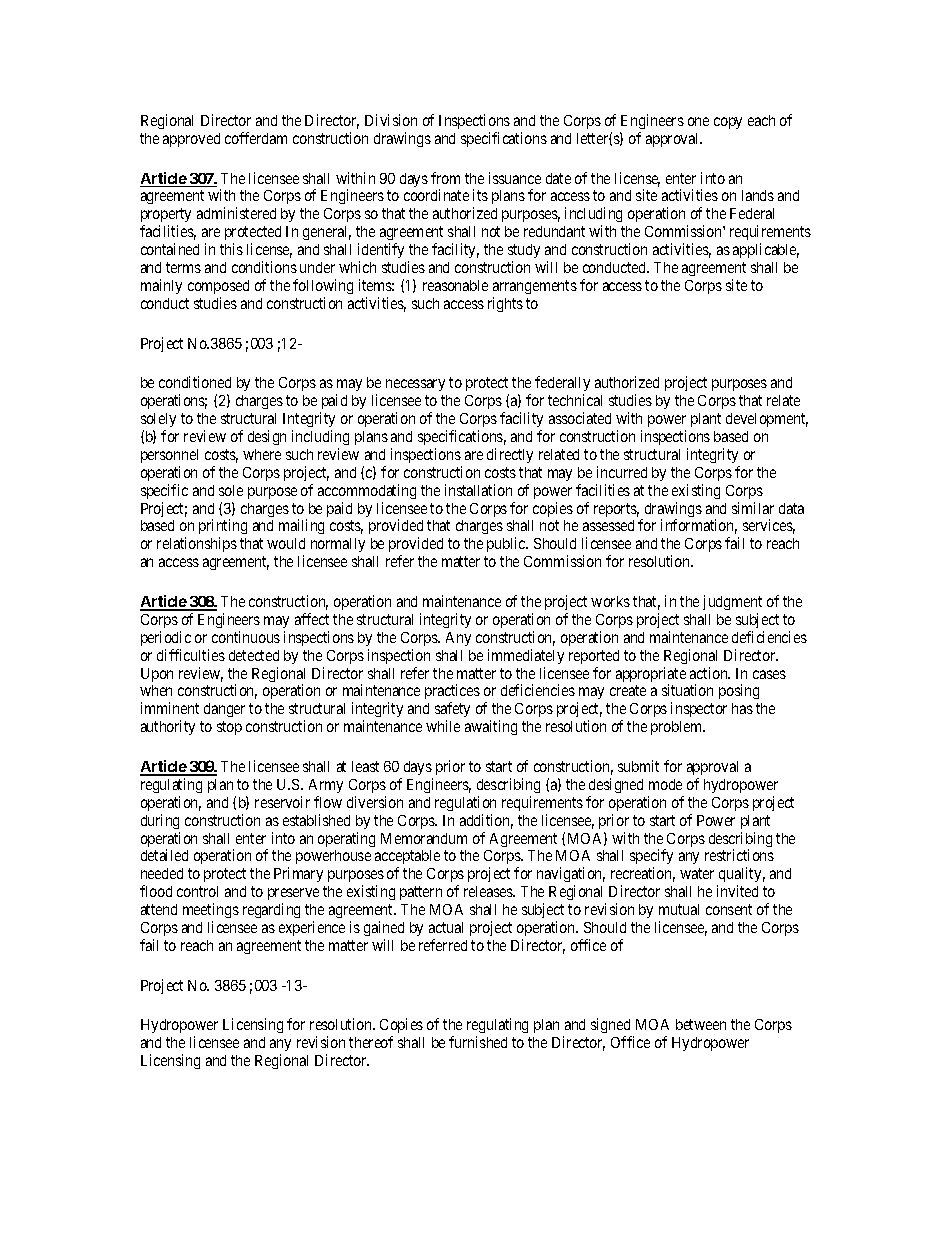 The height and width of the document is (1233, 952). I want to click on awaiting, so click(491, 727).
